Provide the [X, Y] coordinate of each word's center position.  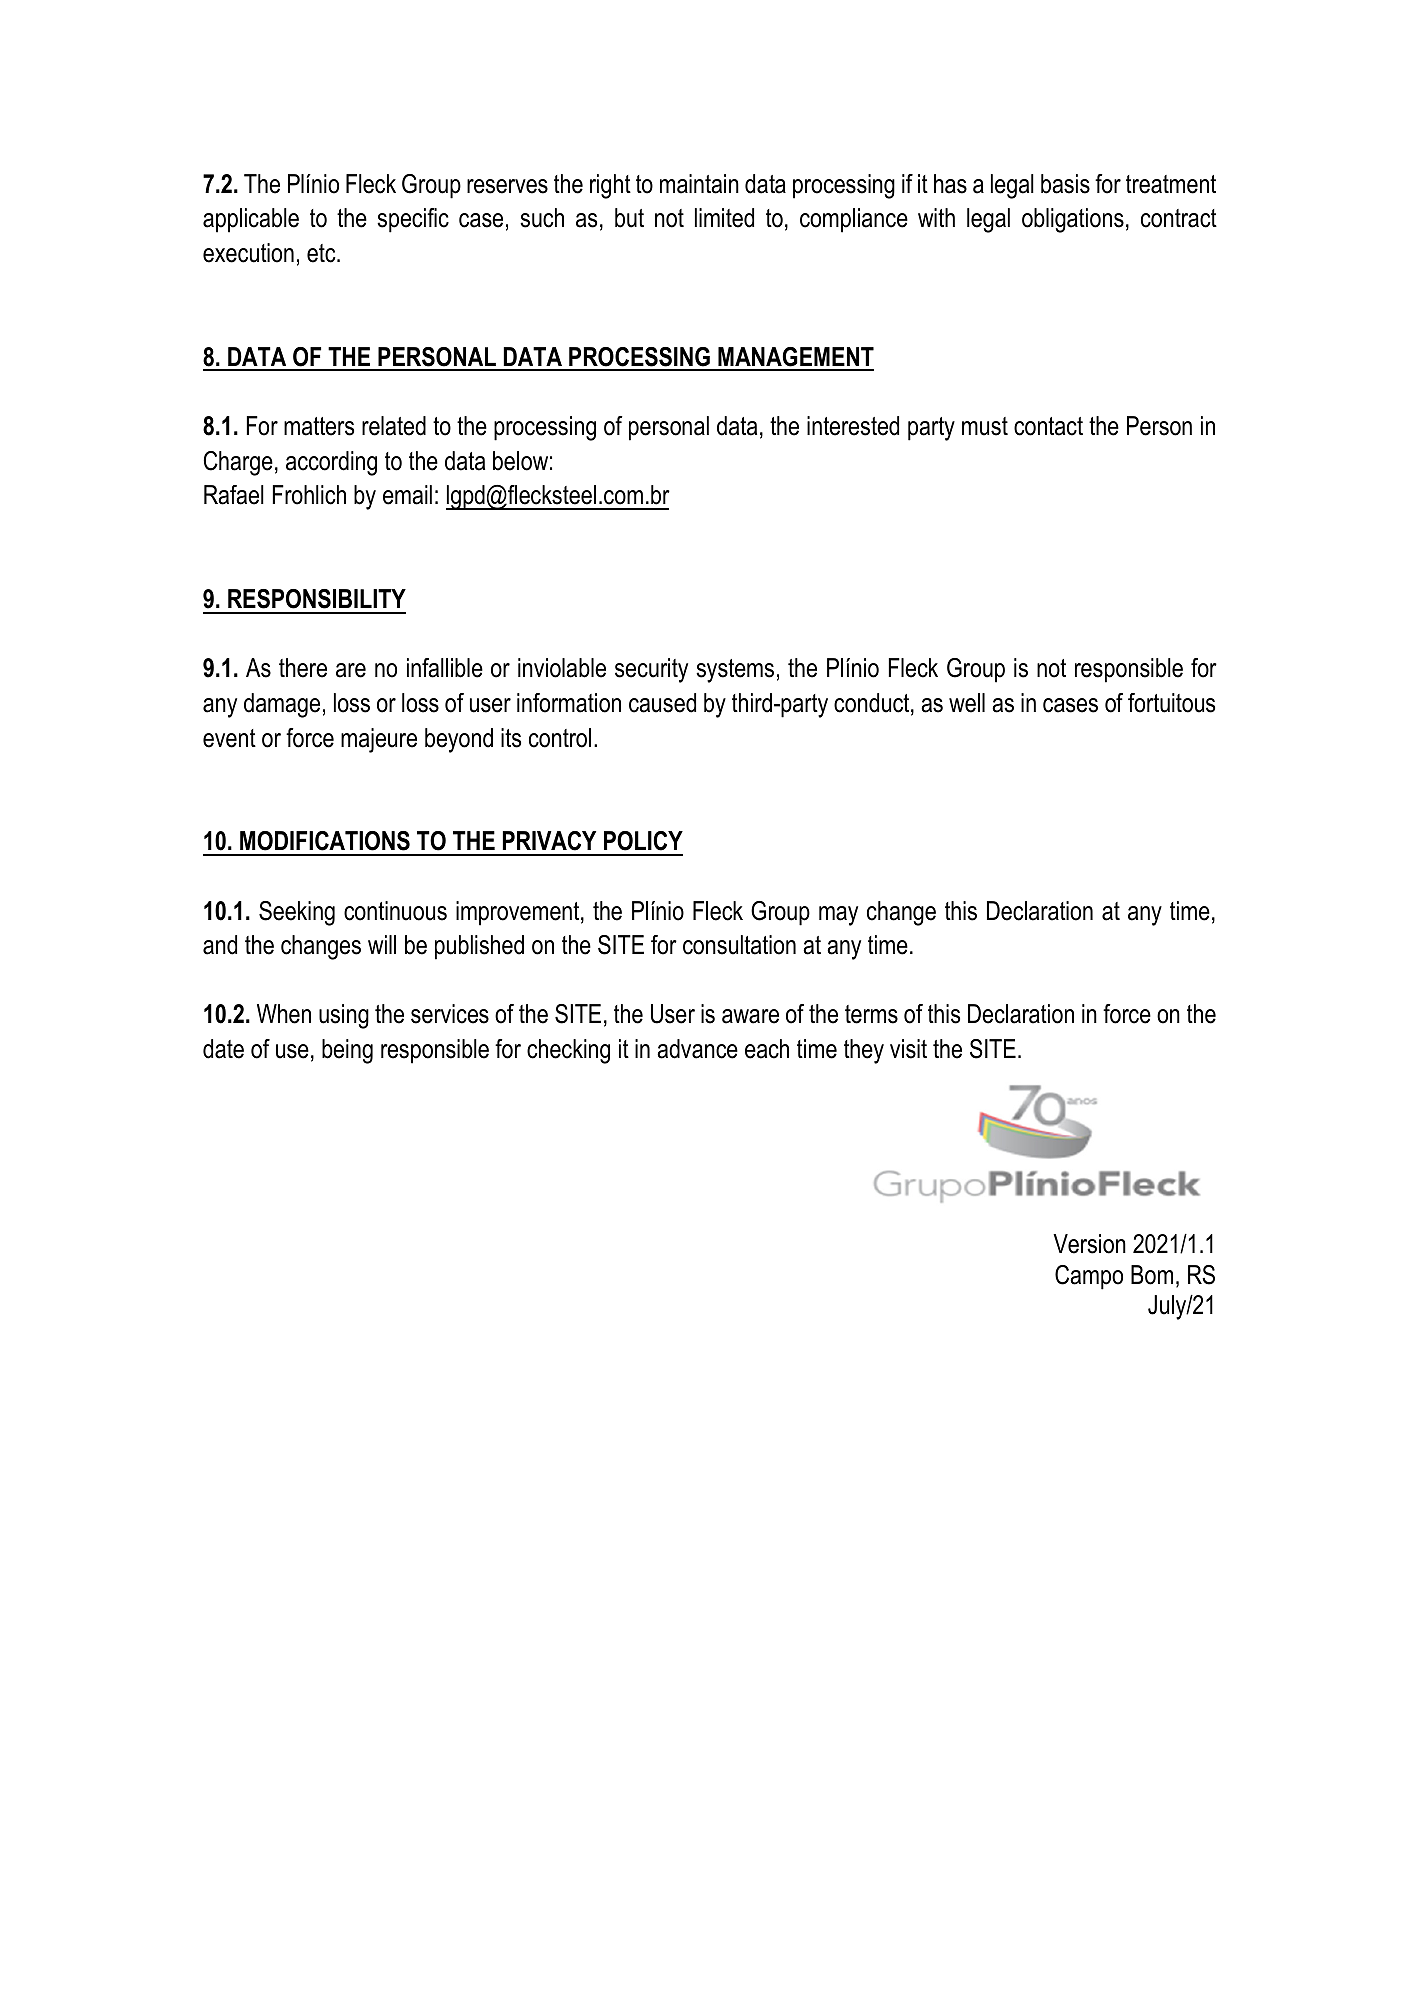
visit [908, 1049]
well [967, 703]
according [331, 463]
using [344, 1016]
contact [1048, 426]
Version [1089, 1244]
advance [697, 1049]
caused [662, 703]
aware [750, 1016]
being [347, 1051]
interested [853, 426]
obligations [1073, 220]
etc [322, 253]
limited [724, 218]
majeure [379, 740]
